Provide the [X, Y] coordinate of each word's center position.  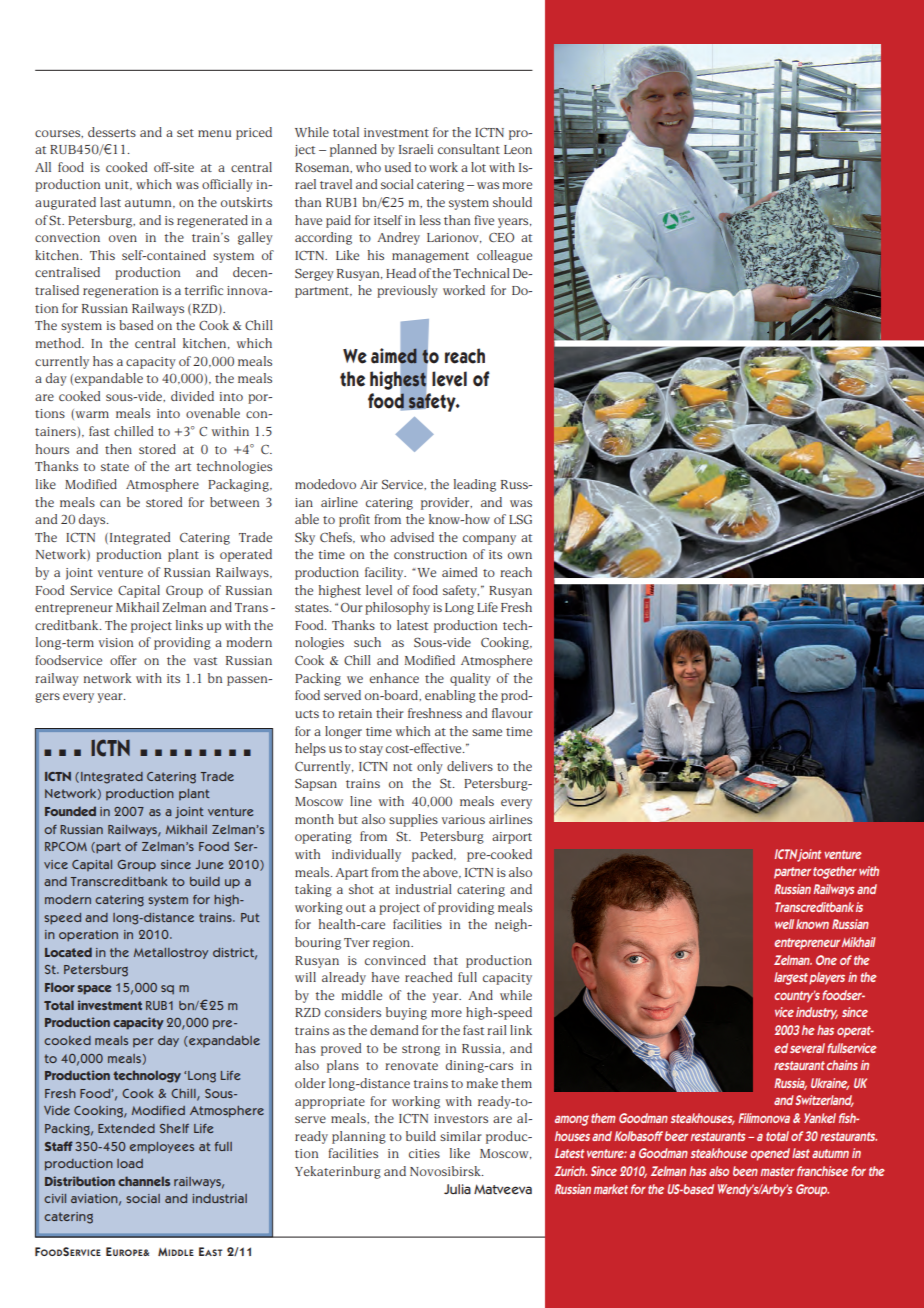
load [130, 1163]
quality [470, 679]
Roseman [323, 168]
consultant [469, 149]
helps [310, 749]
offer [123, 660]
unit [118, 185]
